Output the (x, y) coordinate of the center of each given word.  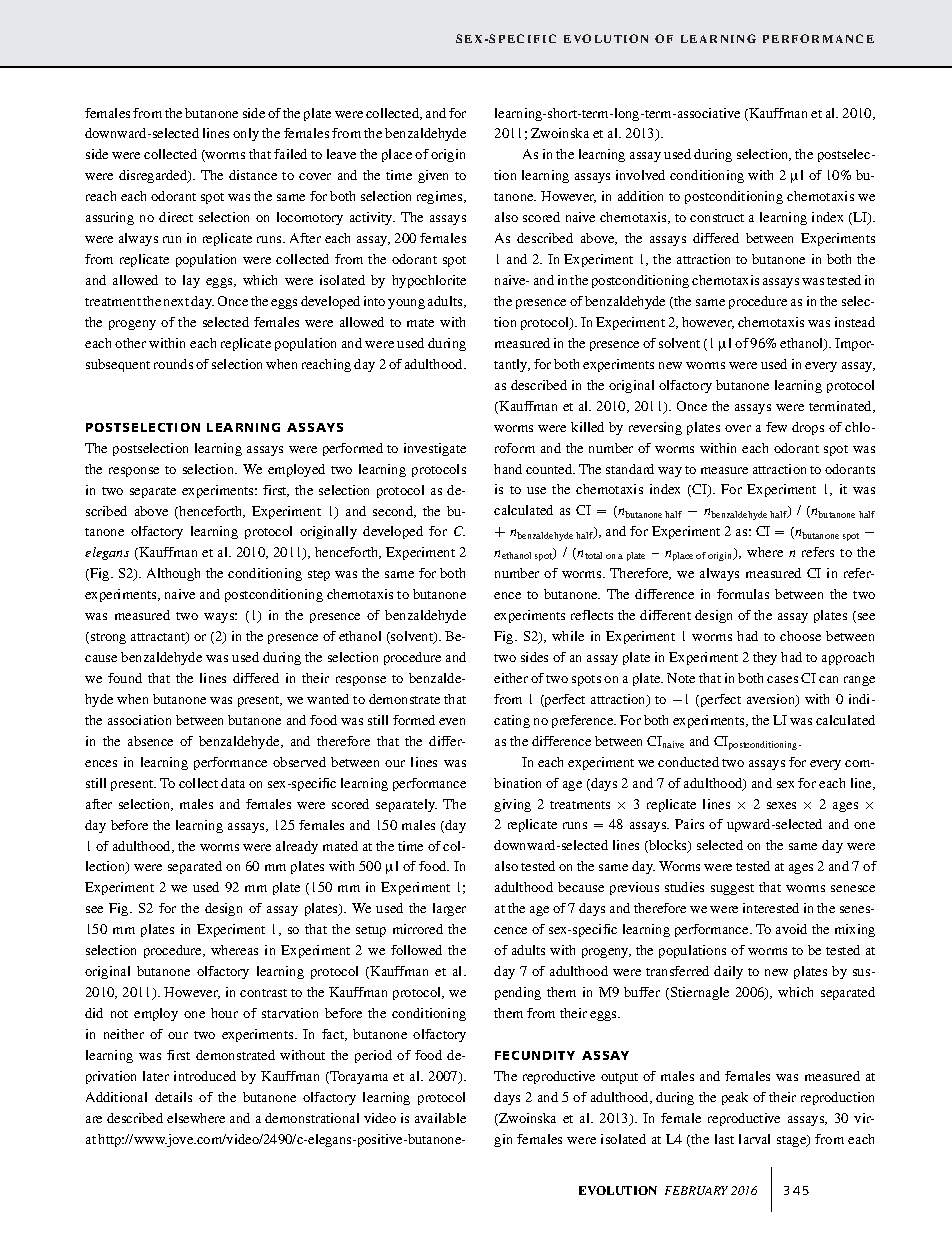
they (765, 658)
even (452, 721)
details (173, 1097)
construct (717, 218)
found (125, 678)
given (433, 176)
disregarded (154, 176)
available (440, 1118)
